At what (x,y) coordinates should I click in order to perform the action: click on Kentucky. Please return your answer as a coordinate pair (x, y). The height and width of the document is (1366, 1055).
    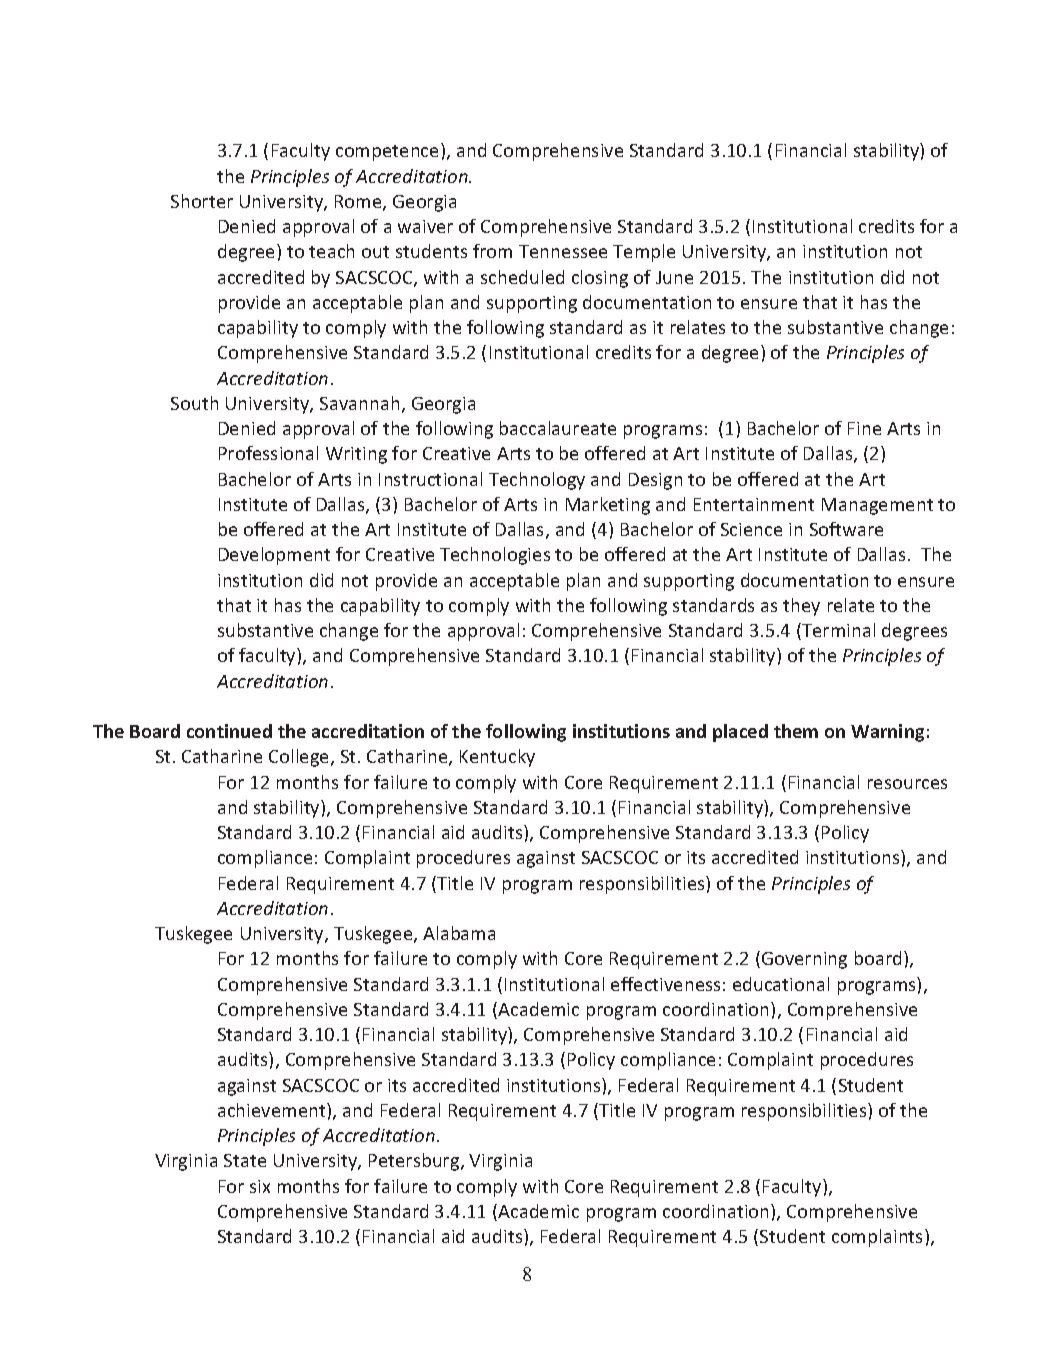
    Looking at the image, I should click on (497, 758).
